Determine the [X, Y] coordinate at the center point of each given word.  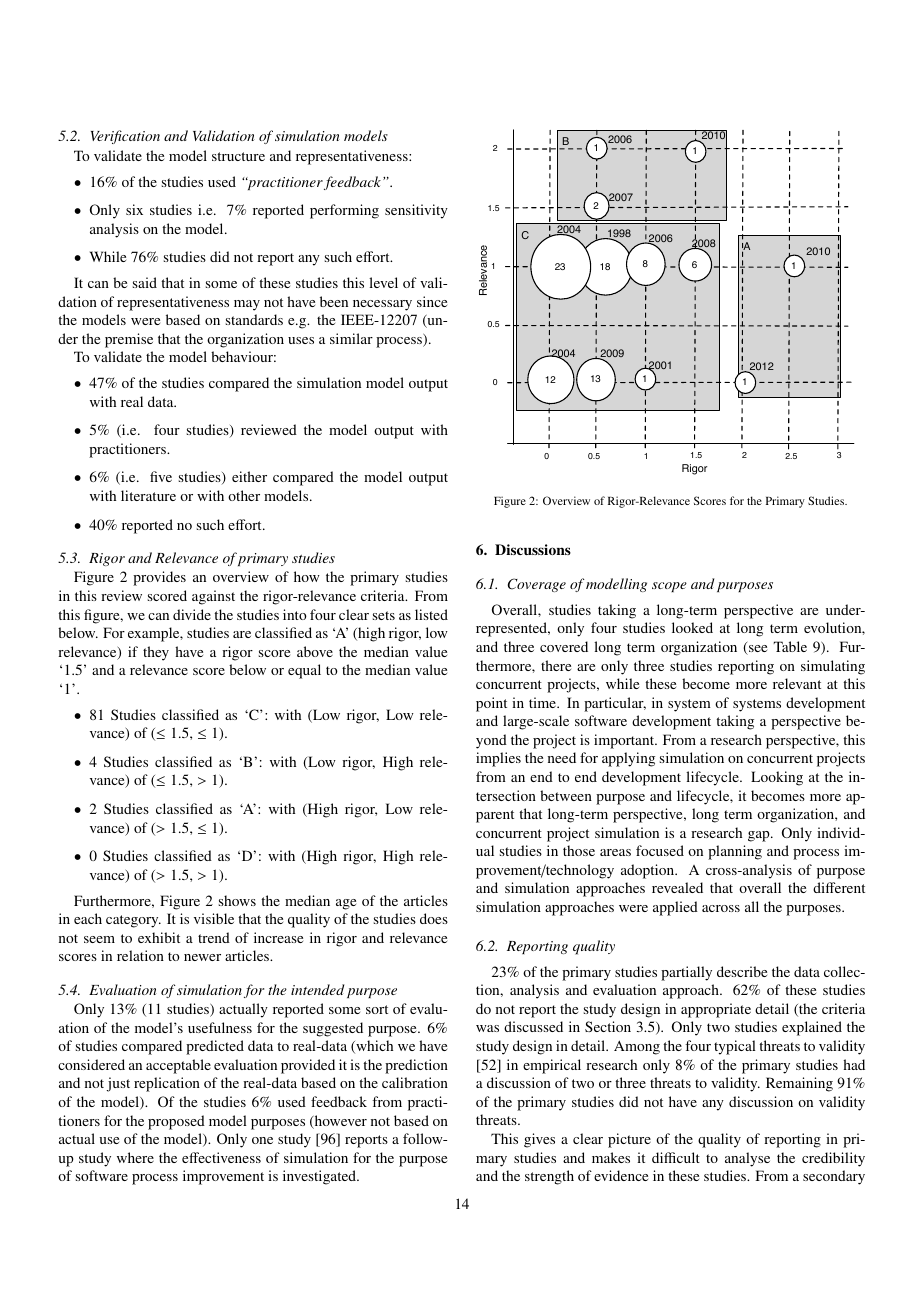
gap [760, 836]
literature [148, 495]
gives [539, 1140]
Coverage [537, 585]
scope [669, 587]
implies [498, 759]
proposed [176, 1122]
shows [237, 900]
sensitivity [416, 211]
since [432, 301]
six [134, 209]
